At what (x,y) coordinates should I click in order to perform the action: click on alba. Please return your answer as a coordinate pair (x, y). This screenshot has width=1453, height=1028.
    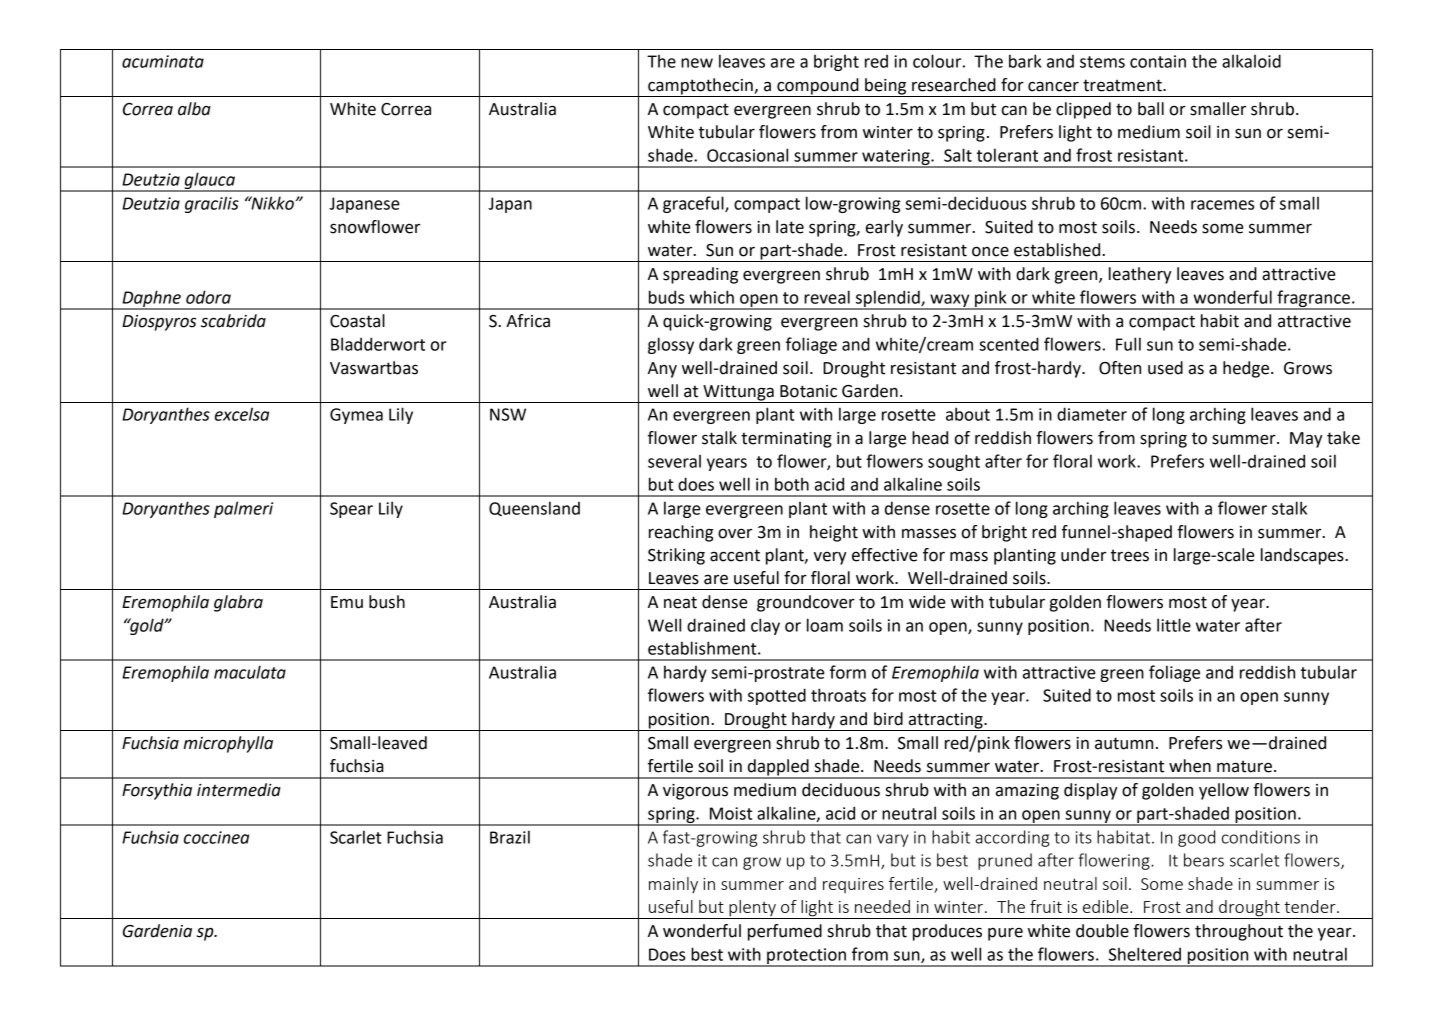
    Looking at the image, I should click on (194, 109).
